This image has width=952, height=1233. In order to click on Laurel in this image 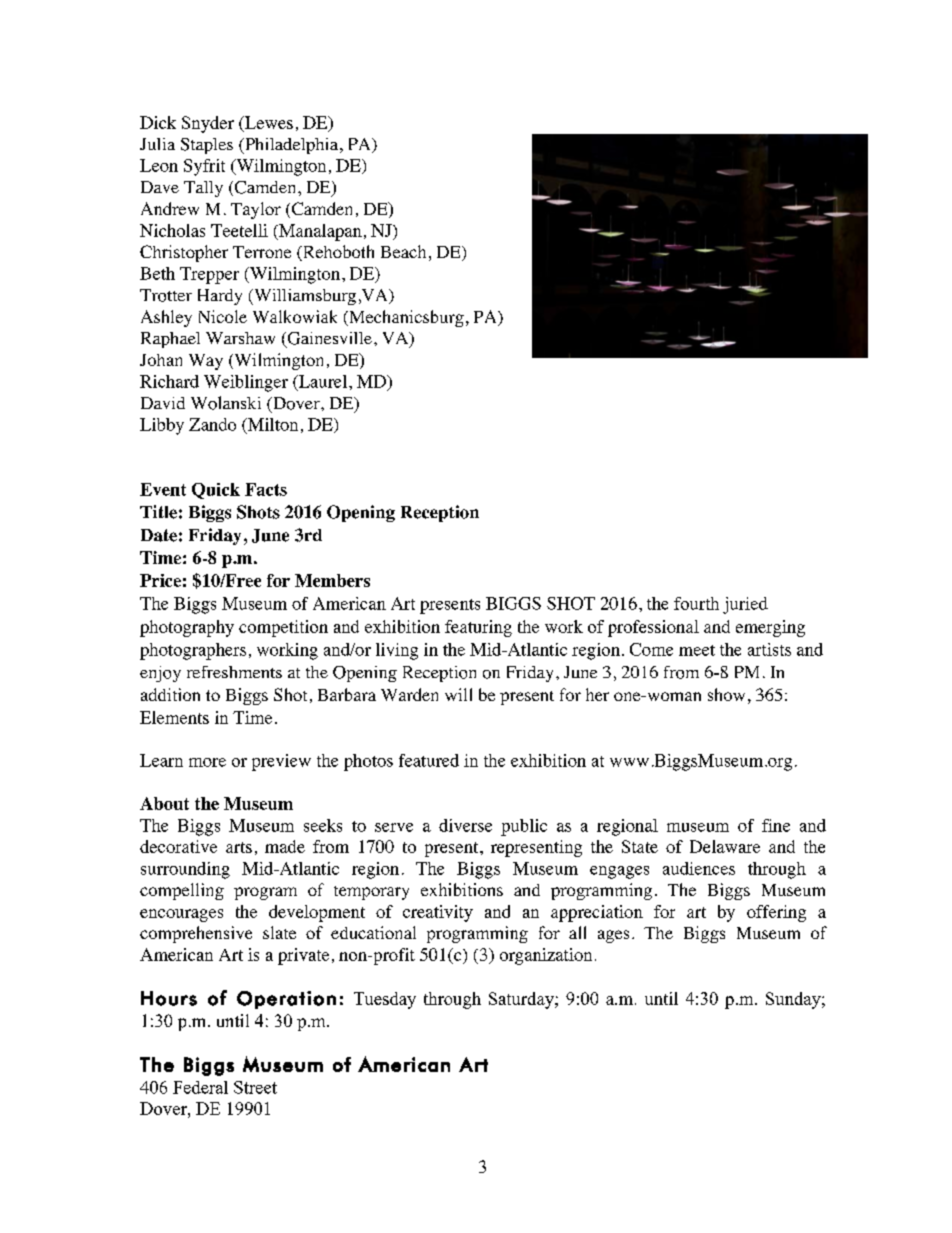, I will do `click(321, 382)`.
